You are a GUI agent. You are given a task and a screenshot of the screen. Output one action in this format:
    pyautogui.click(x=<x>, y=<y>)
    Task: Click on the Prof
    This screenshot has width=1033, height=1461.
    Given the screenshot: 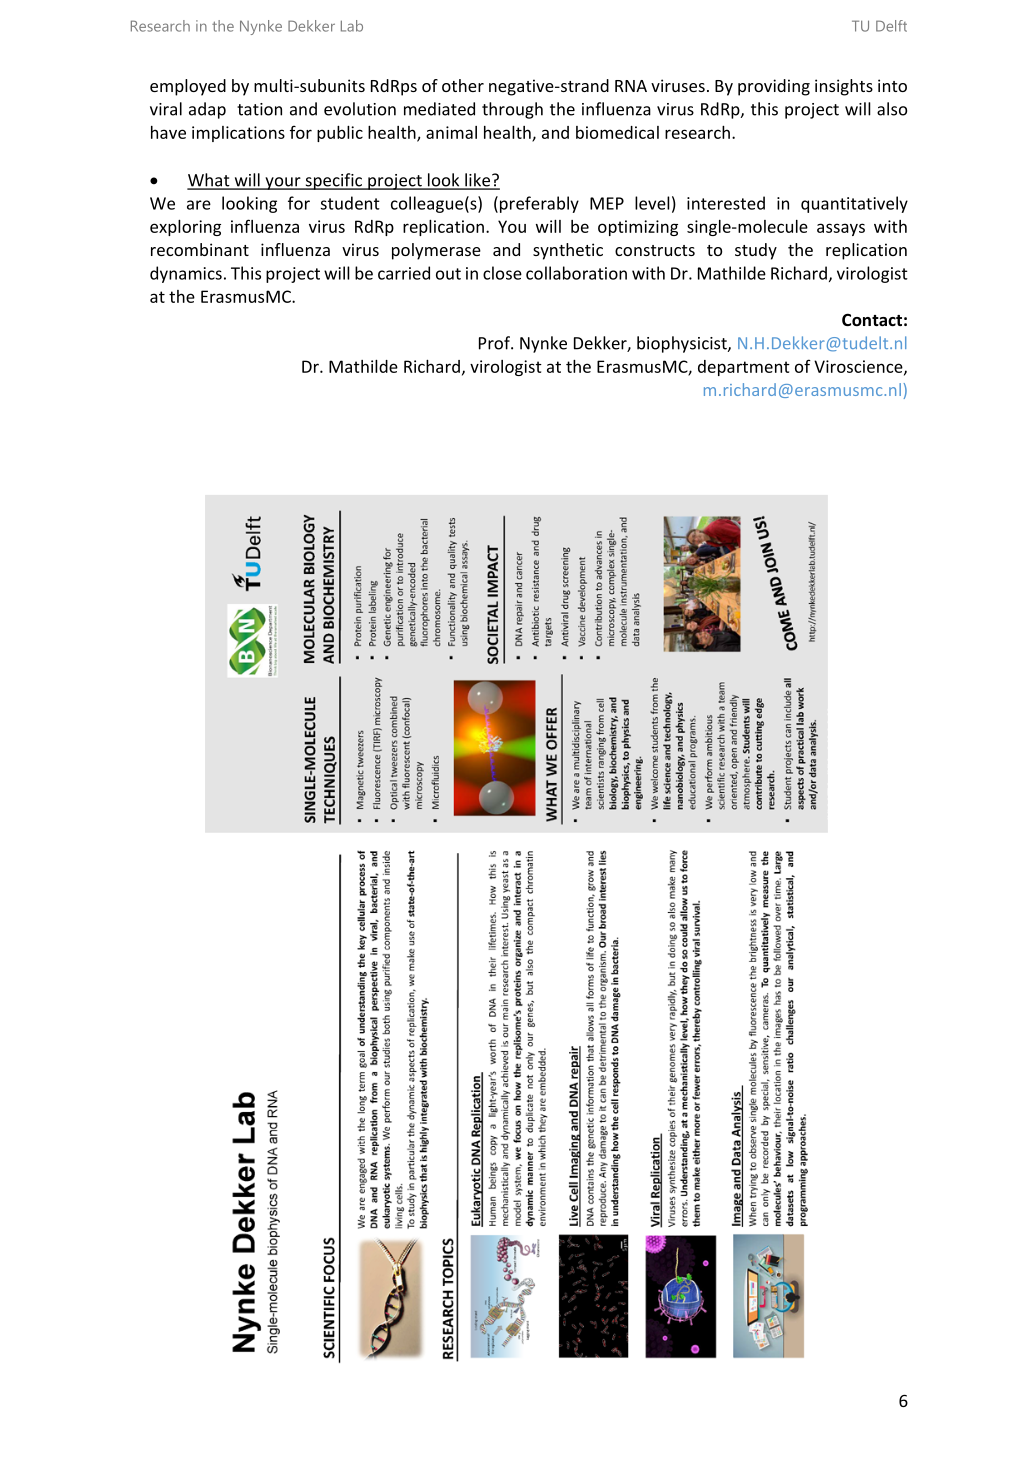 What is the action you would take?
    pyautogui.click(x=495, y=343)
